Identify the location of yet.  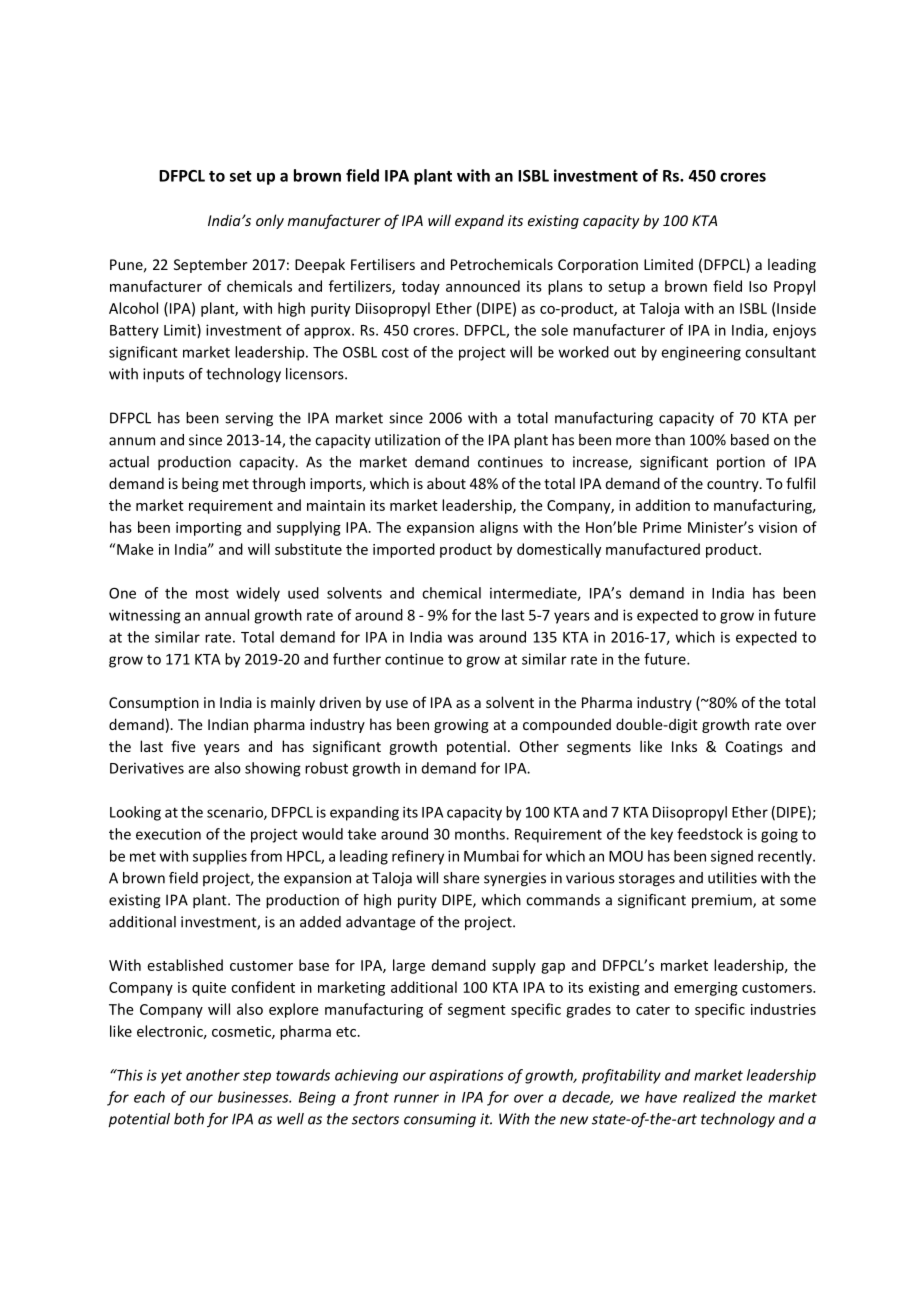
(171, 1077).
